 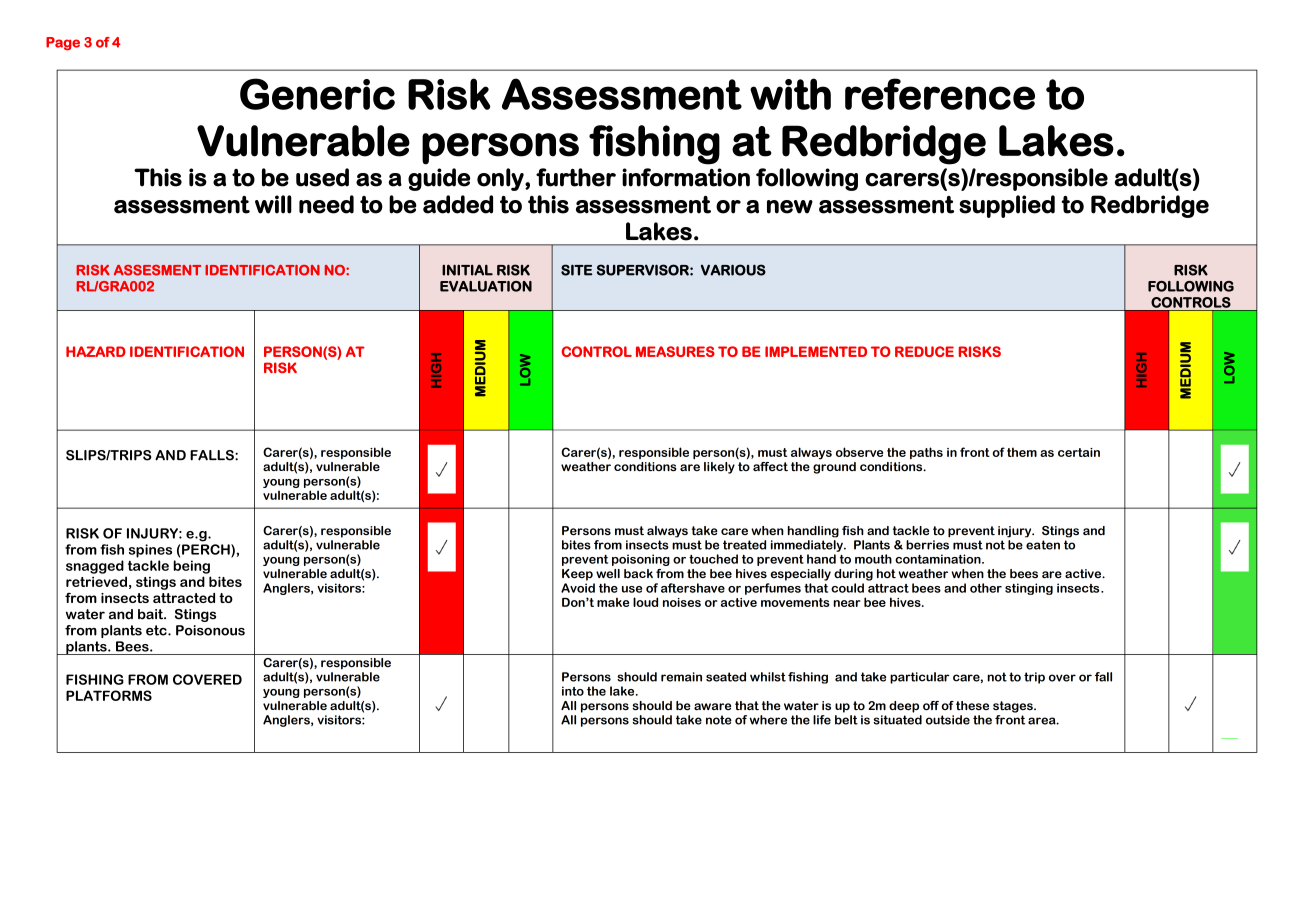 What do you see at coordinates (157, 270) in the image?
I see `ASSESMENT` at bounding box center [157, 270].
